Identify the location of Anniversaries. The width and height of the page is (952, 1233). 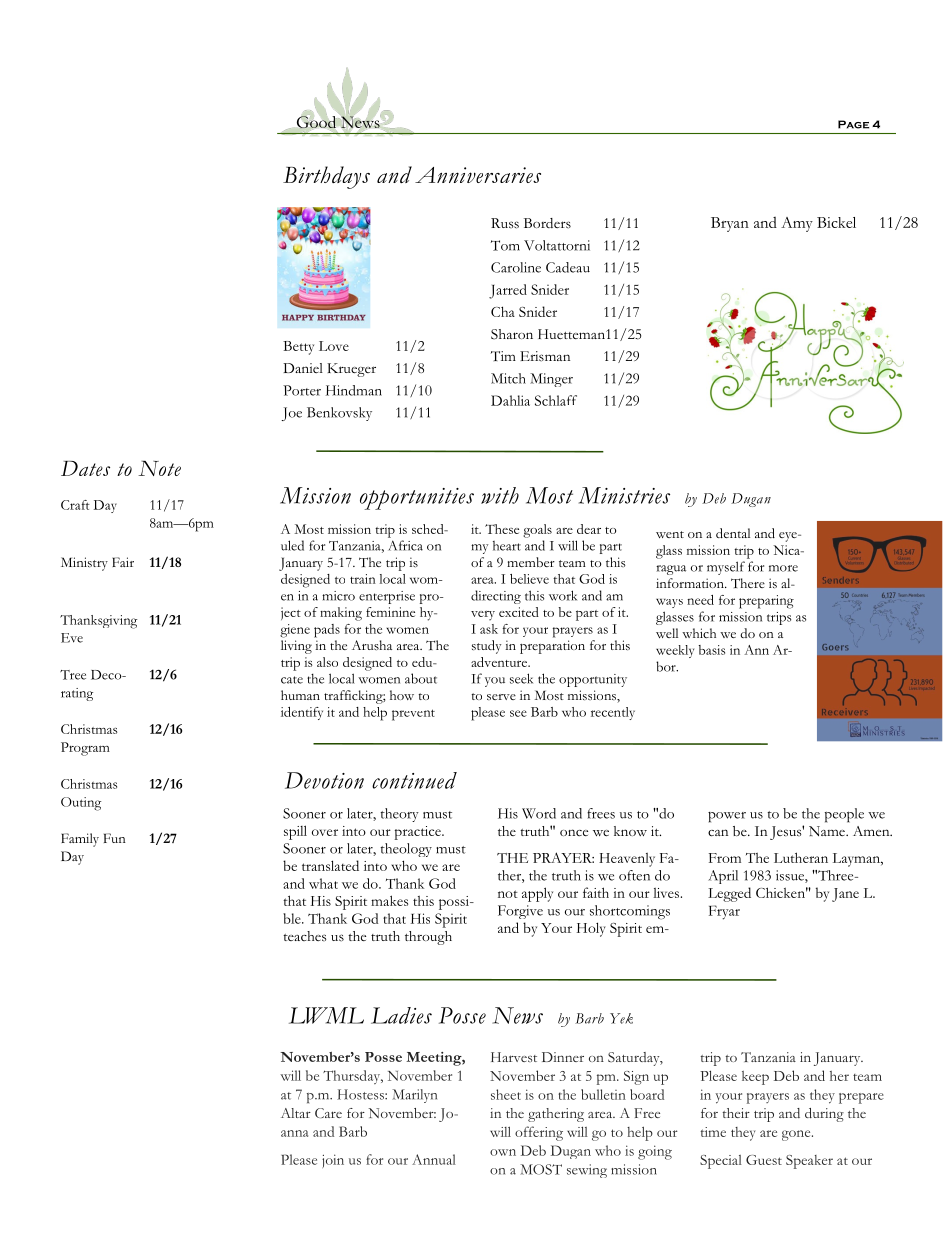
(478, 175).
